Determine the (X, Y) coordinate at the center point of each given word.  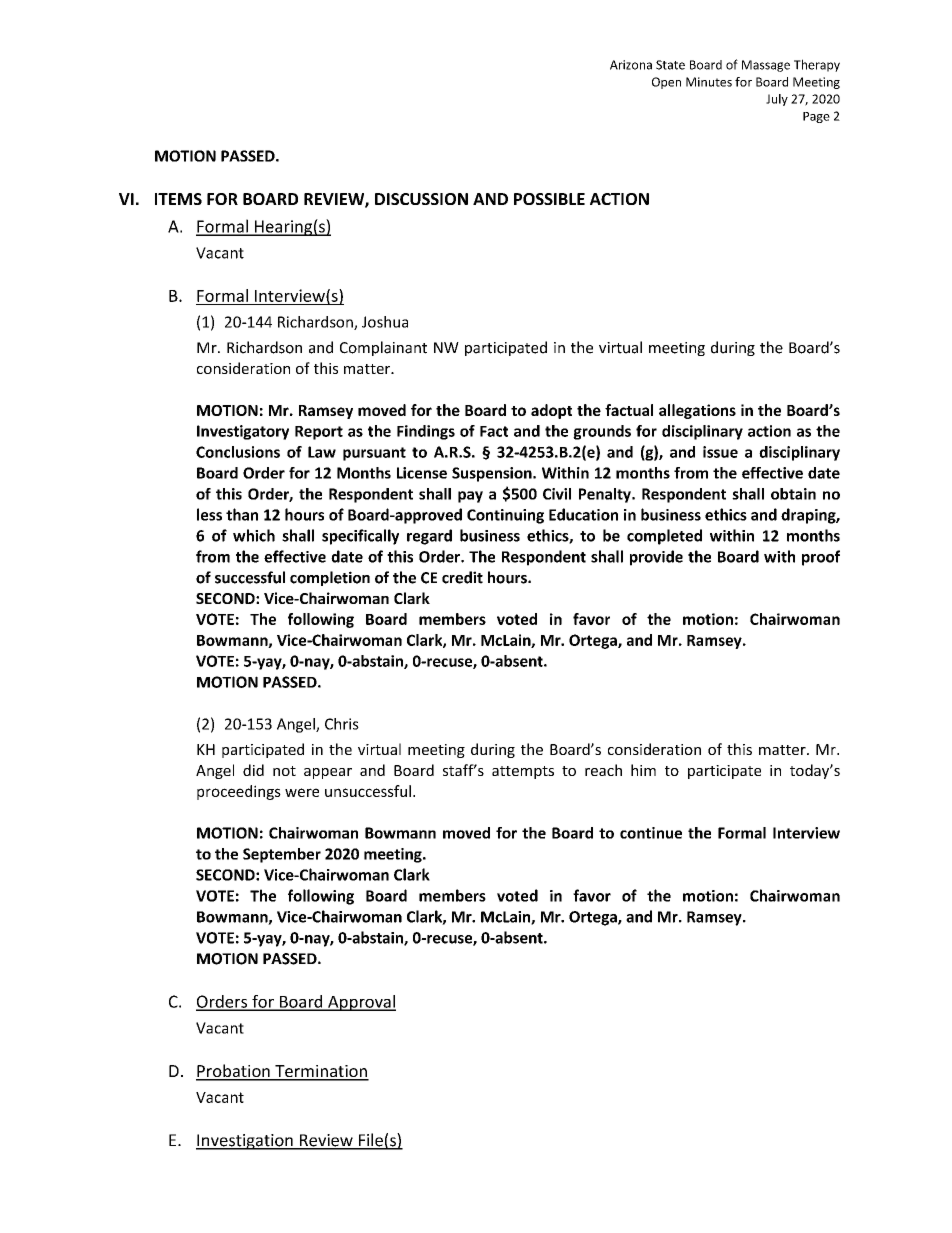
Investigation (245, 1142)
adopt (551, 411)
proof (821, 558)
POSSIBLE (549, 199)
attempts (523, 772)
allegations (697, 411)
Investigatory (243, 432)
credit (462, 577)
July (777, 100)
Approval (361, 1003)
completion (330, 578)
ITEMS (178, 199)
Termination (321, 1072)
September (282, 855)
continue (651, 833)
